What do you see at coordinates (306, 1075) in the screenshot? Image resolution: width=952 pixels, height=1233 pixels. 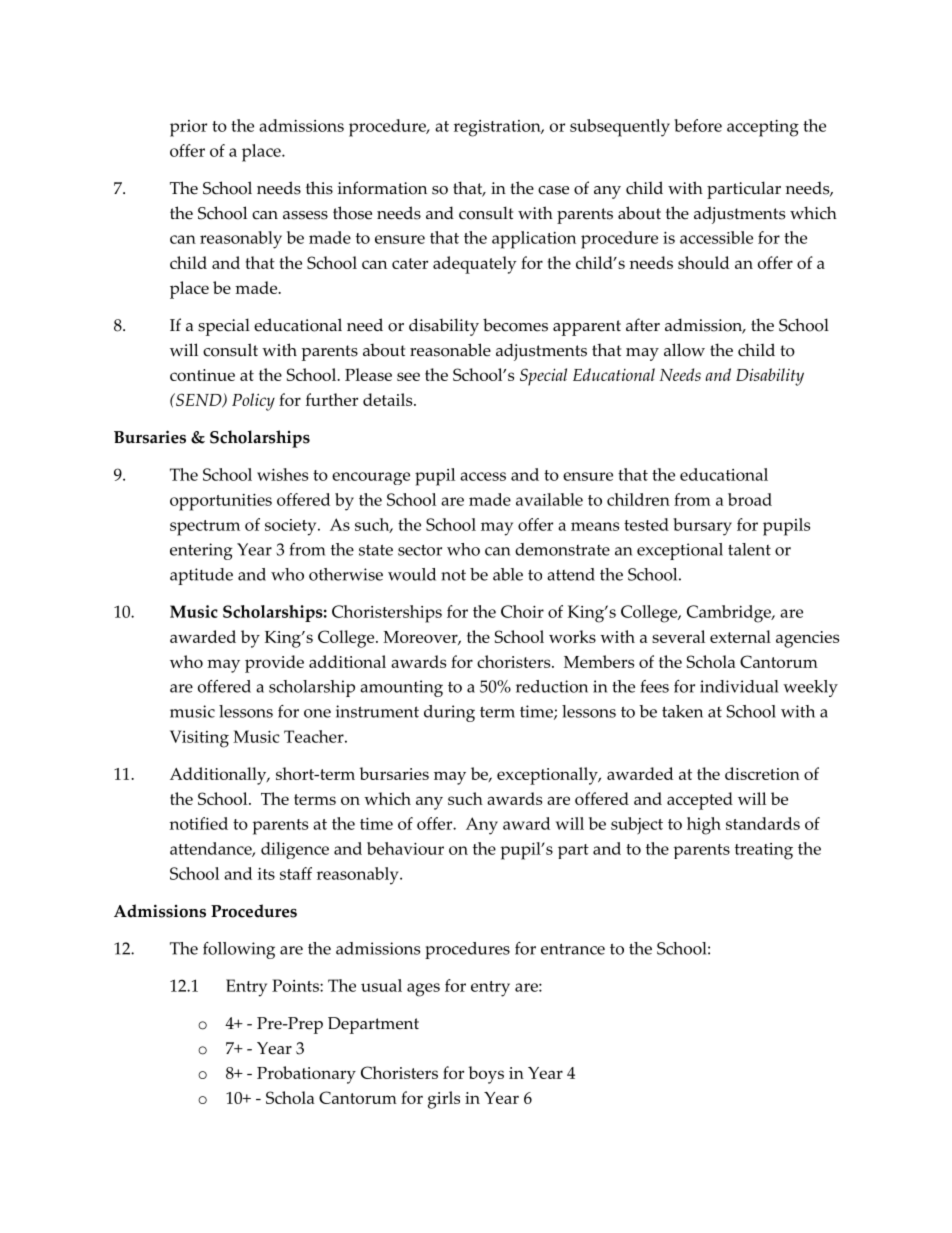 I see `Probationary` at bounding box center [306, 1075].
